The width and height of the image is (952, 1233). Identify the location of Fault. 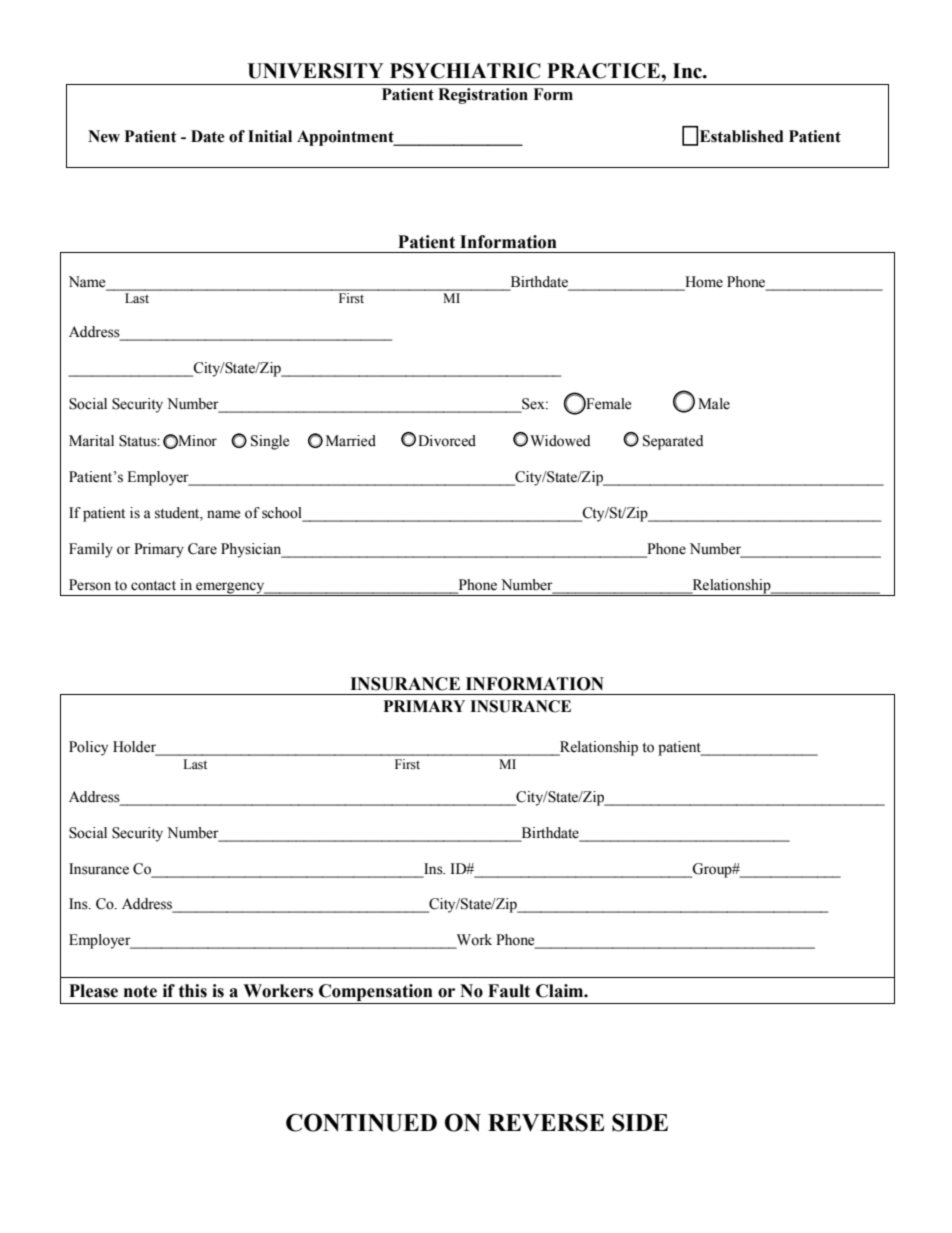
(509, 991).
